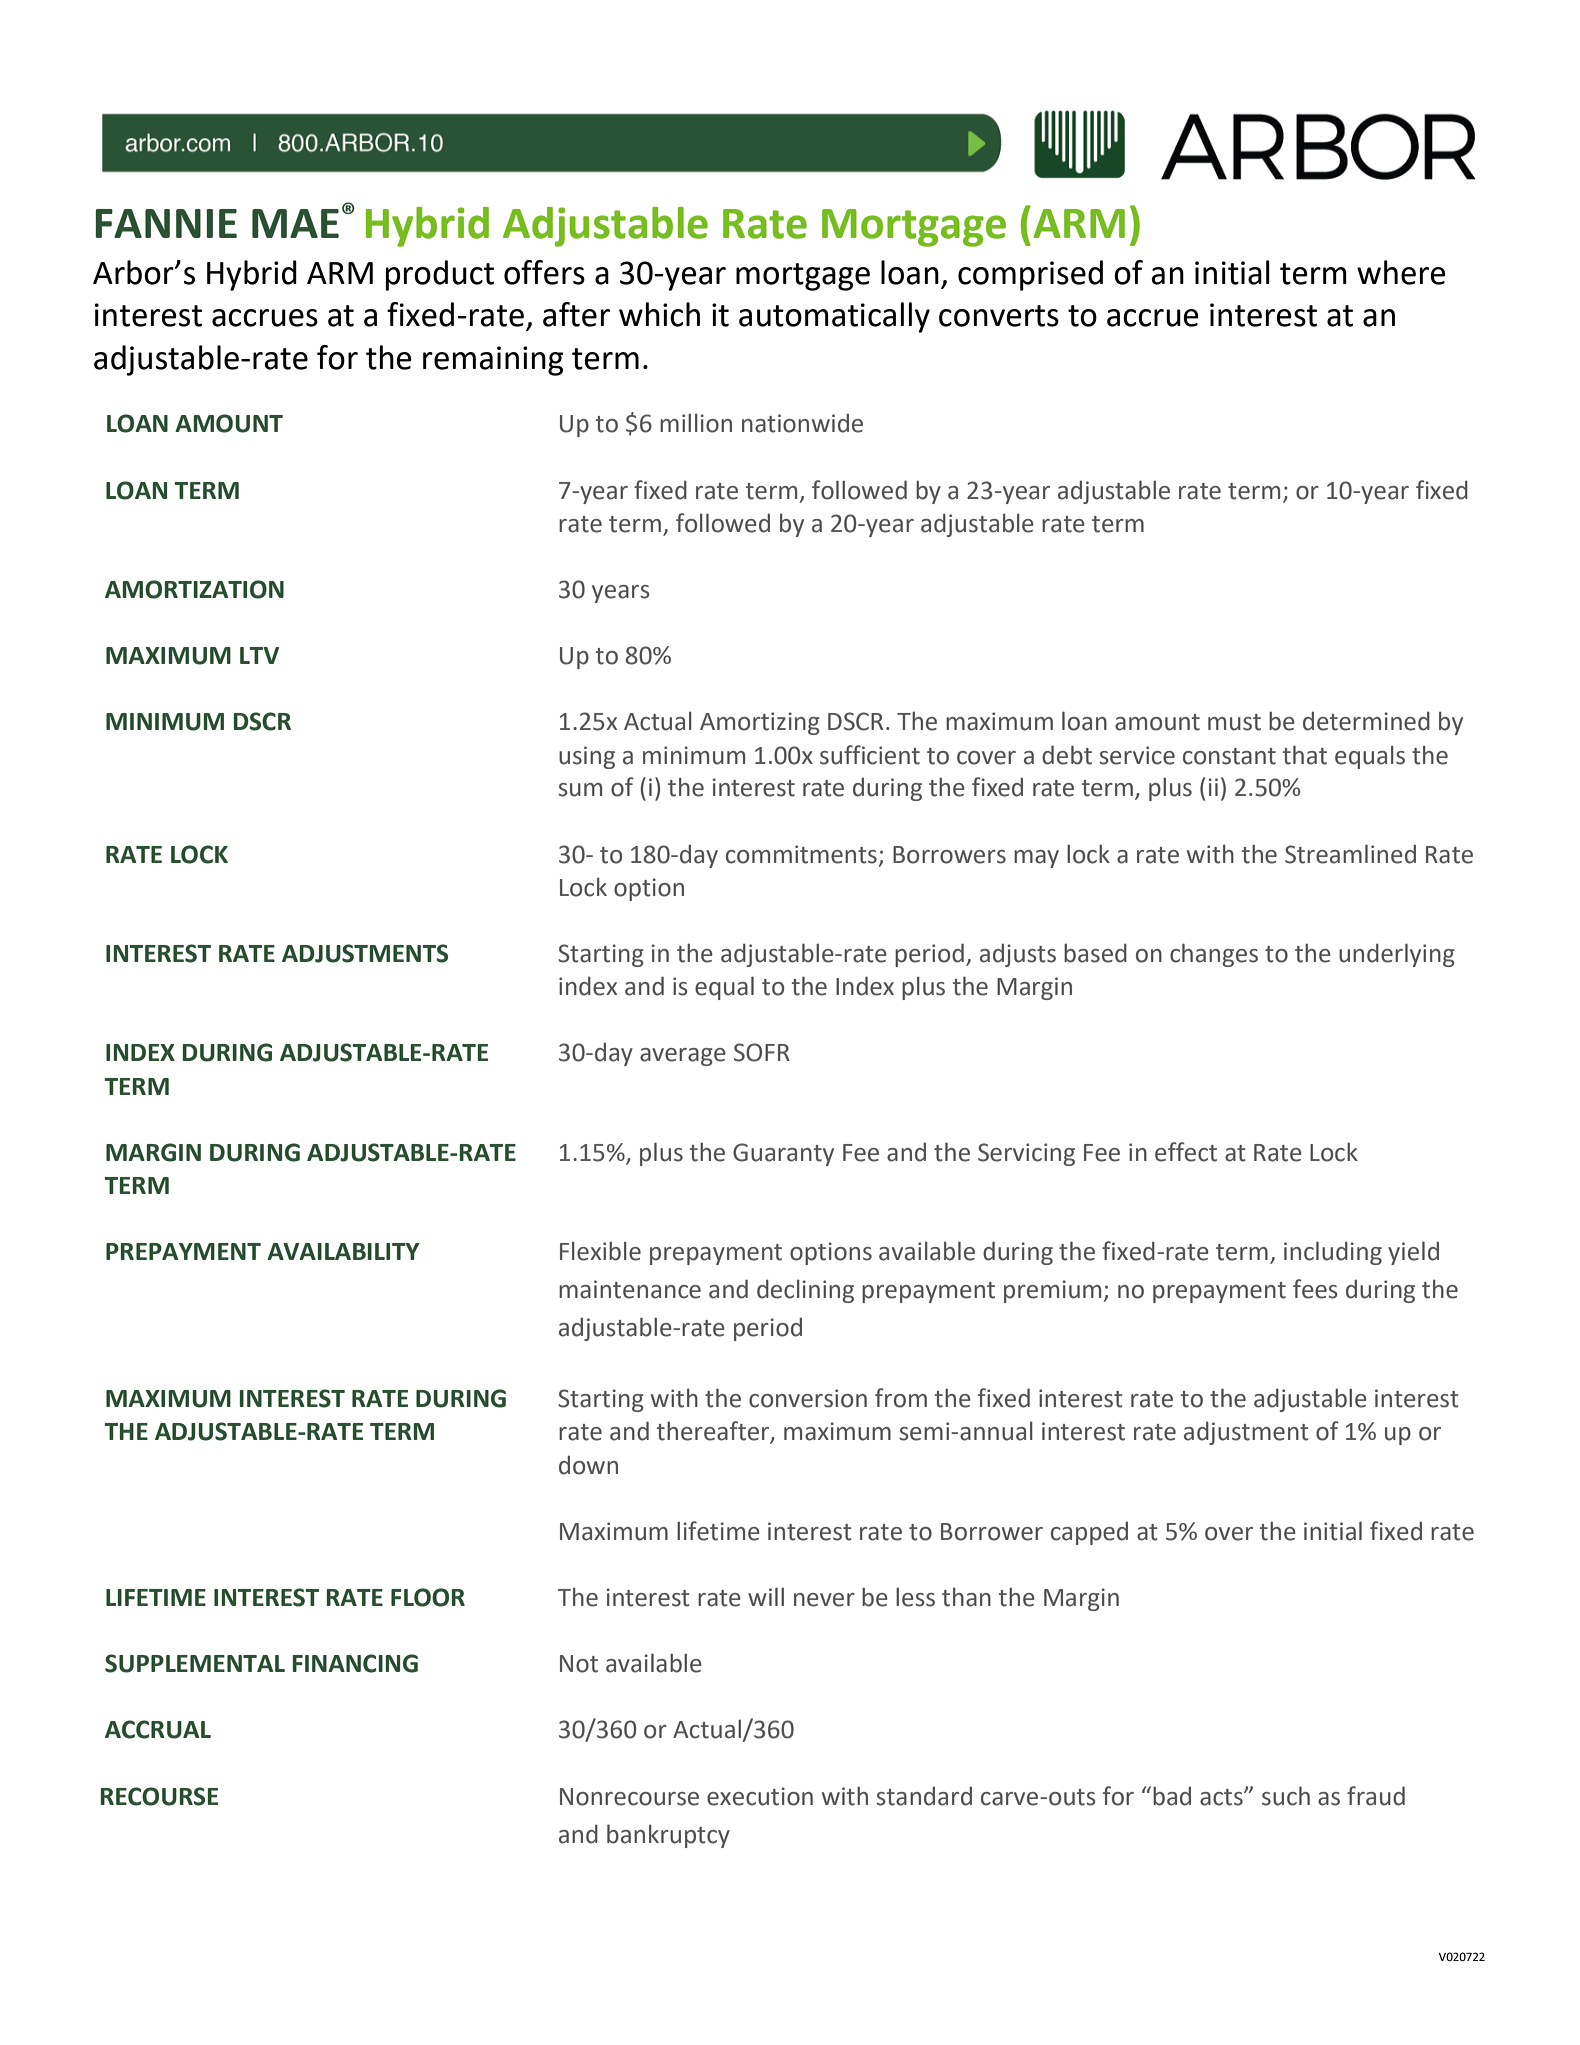  I want to click on FLOOR, so click(428, 1597).
